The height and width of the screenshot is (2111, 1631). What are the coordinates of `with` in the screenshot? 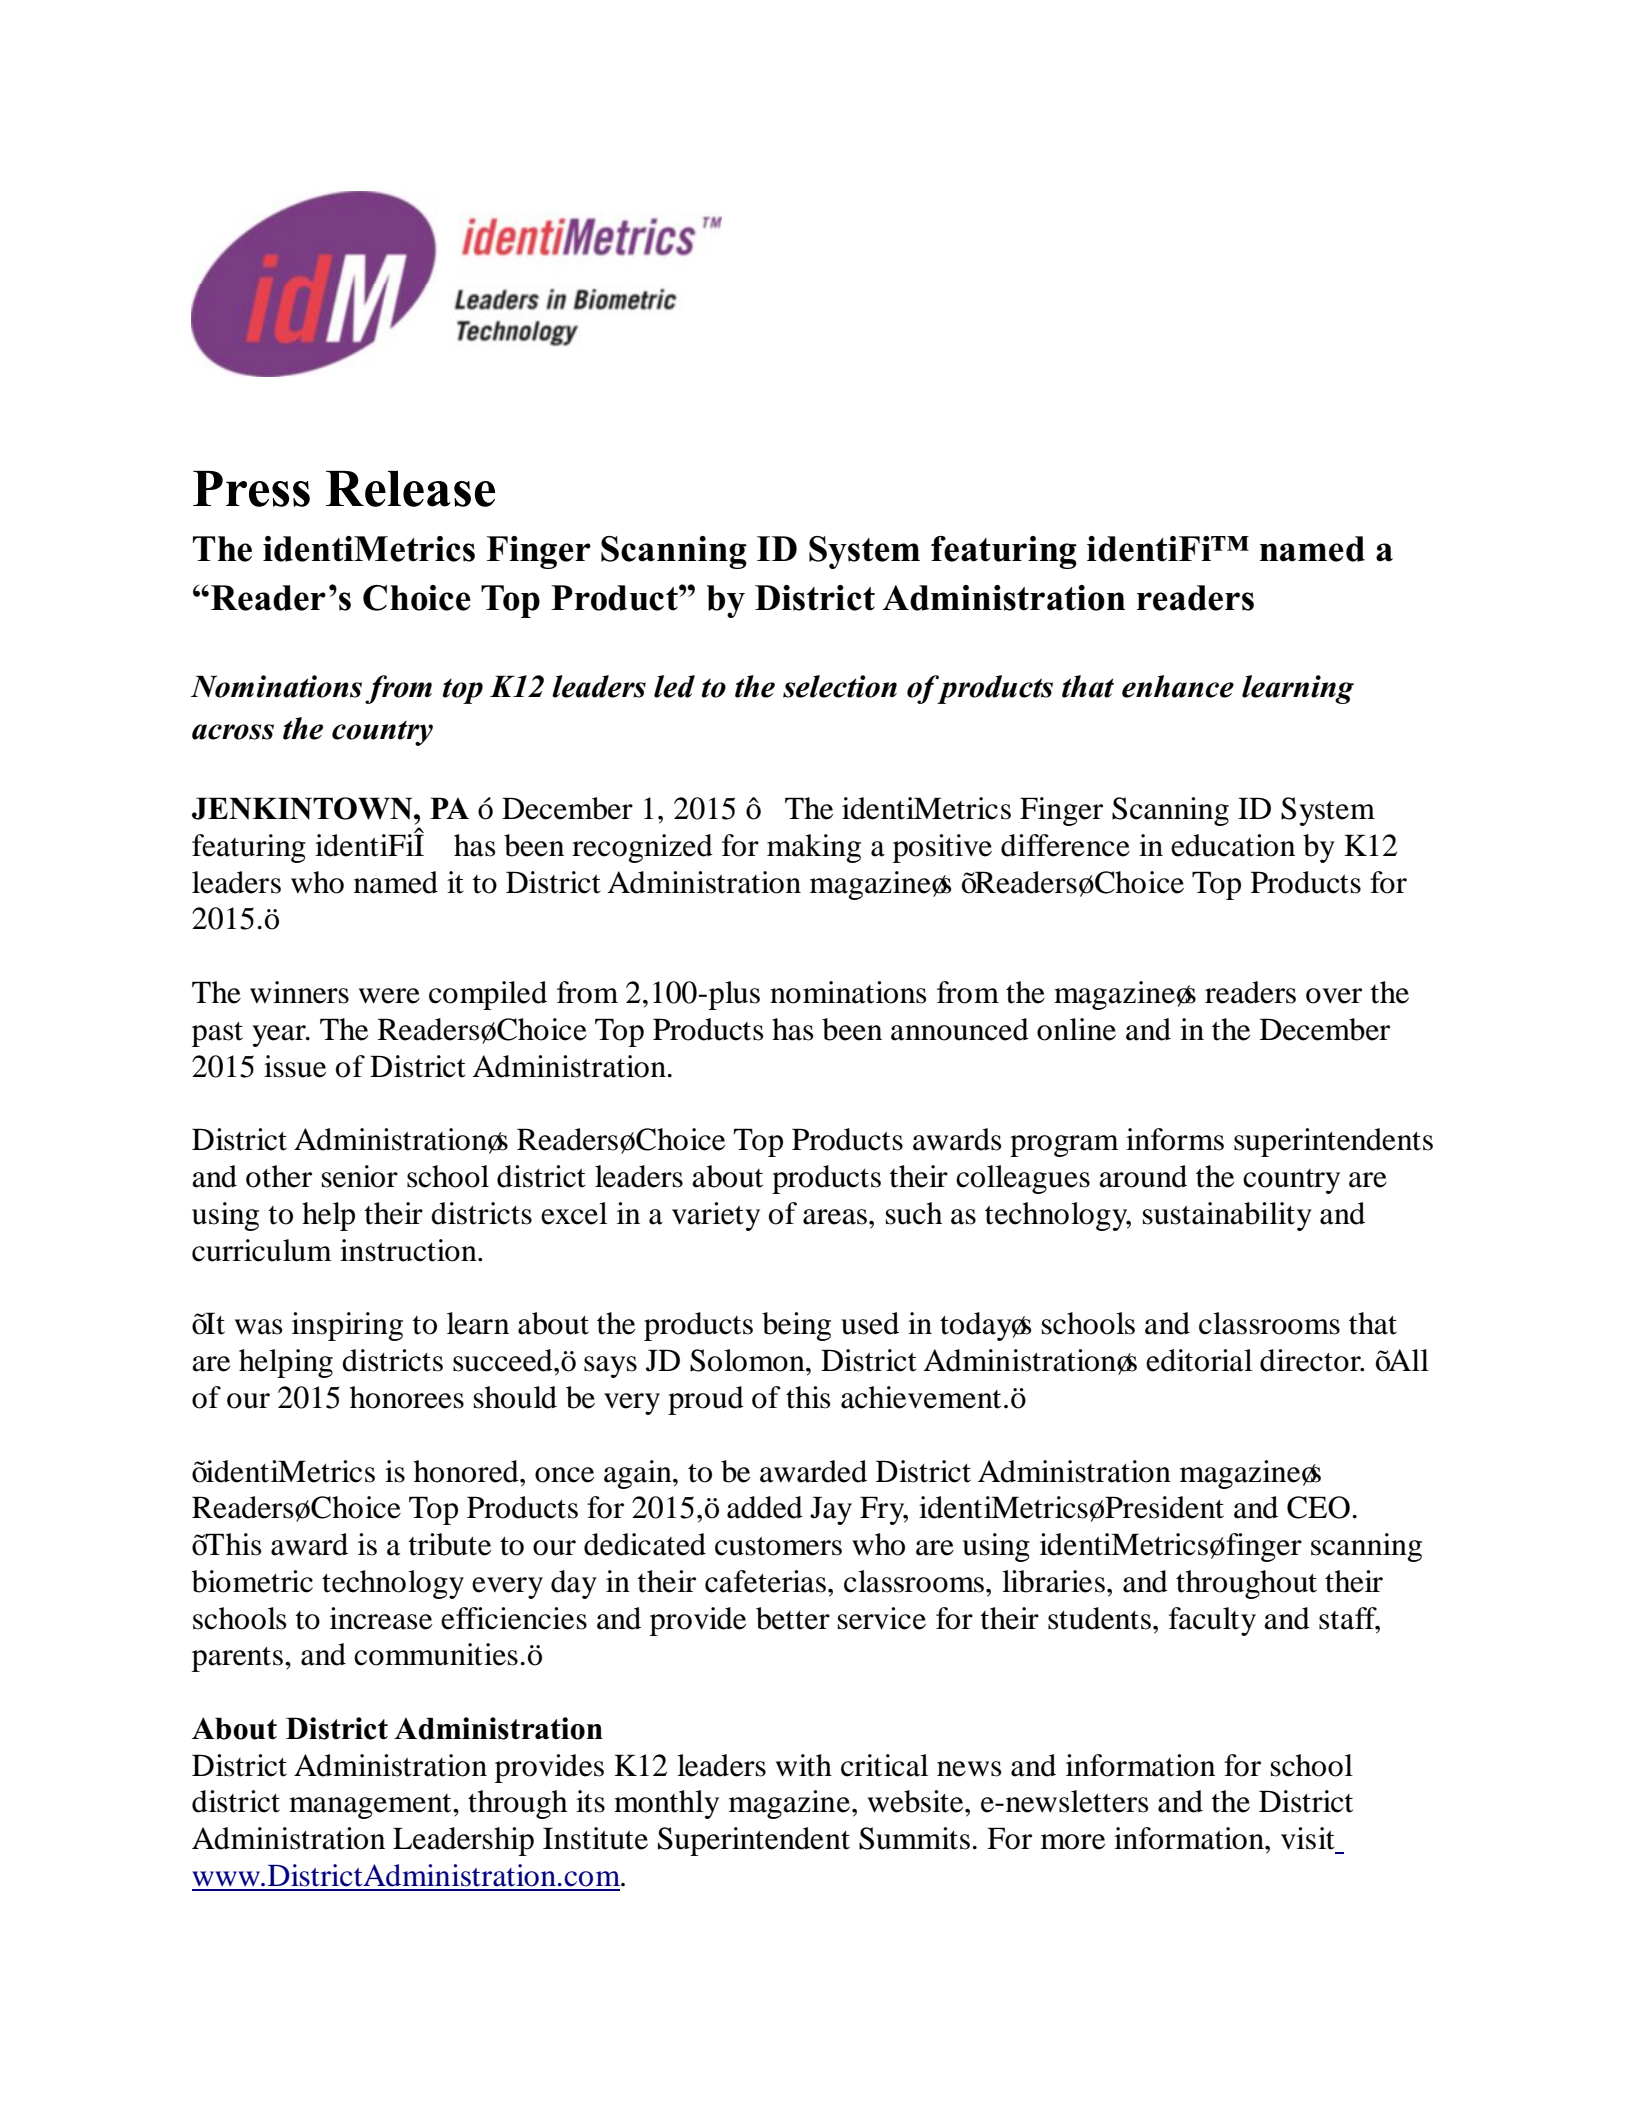 It's located at (804, 1765).
